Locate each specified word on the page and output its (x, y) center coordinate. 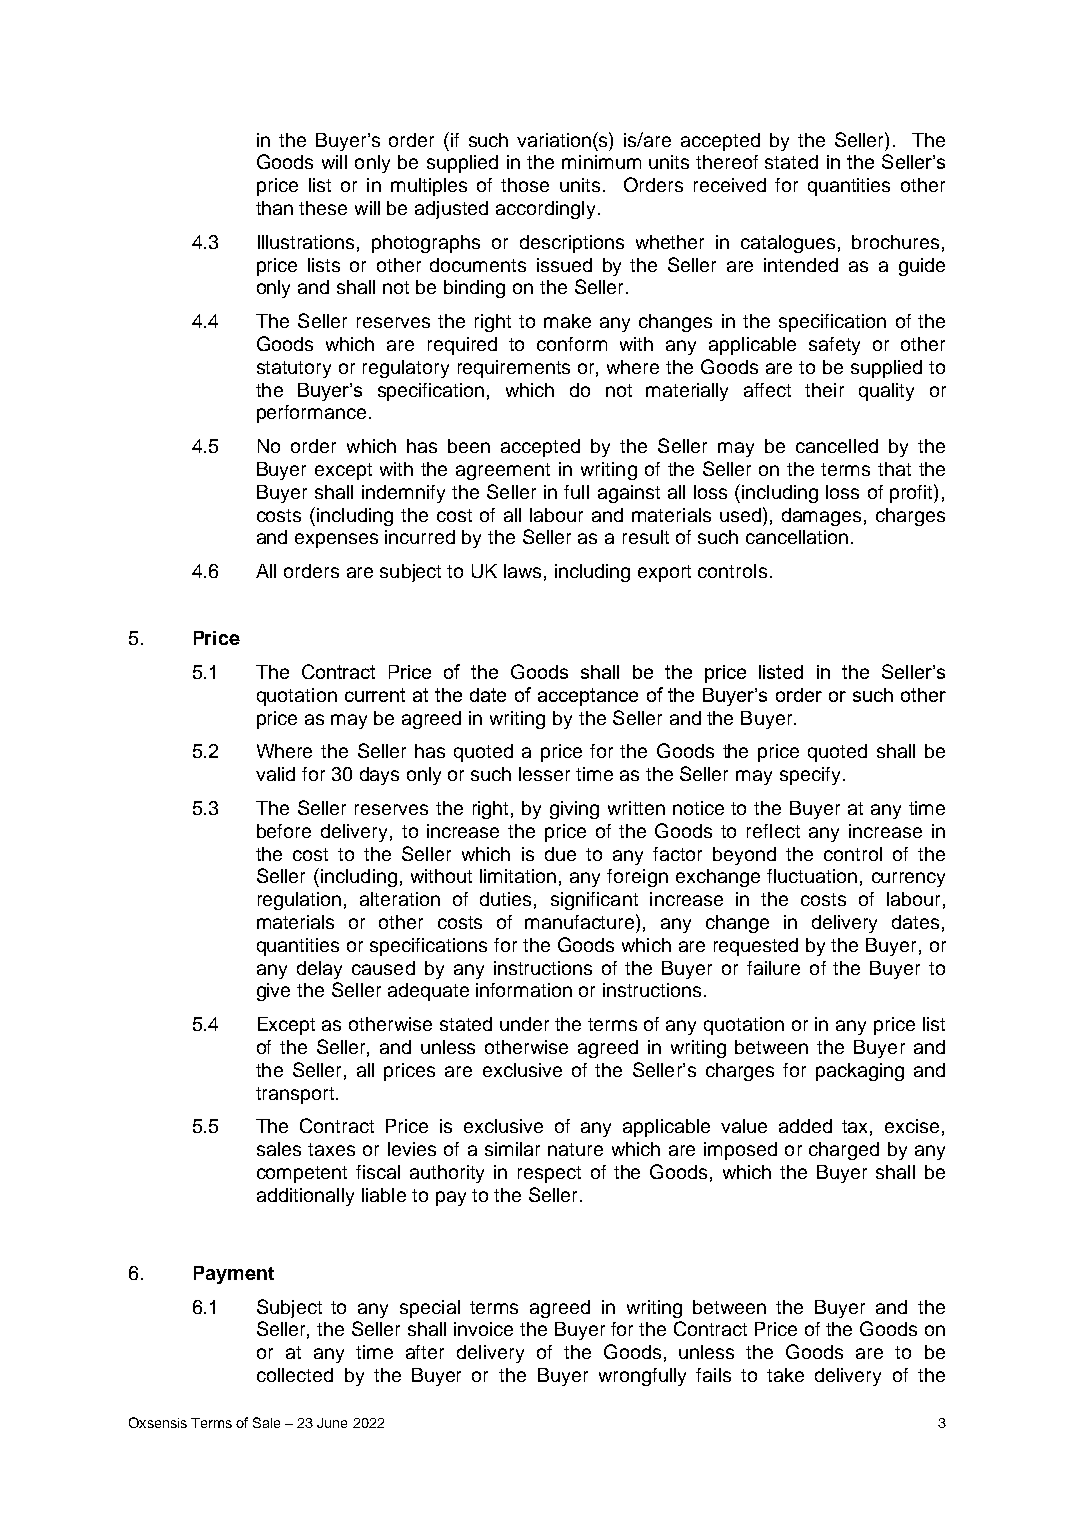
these (323, 208)
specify (810, 776)
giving (574, 810)
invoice (483, 1329)
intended (801, 265)
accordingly (545, 210)
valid (275, 774)
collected (295, 1375)
